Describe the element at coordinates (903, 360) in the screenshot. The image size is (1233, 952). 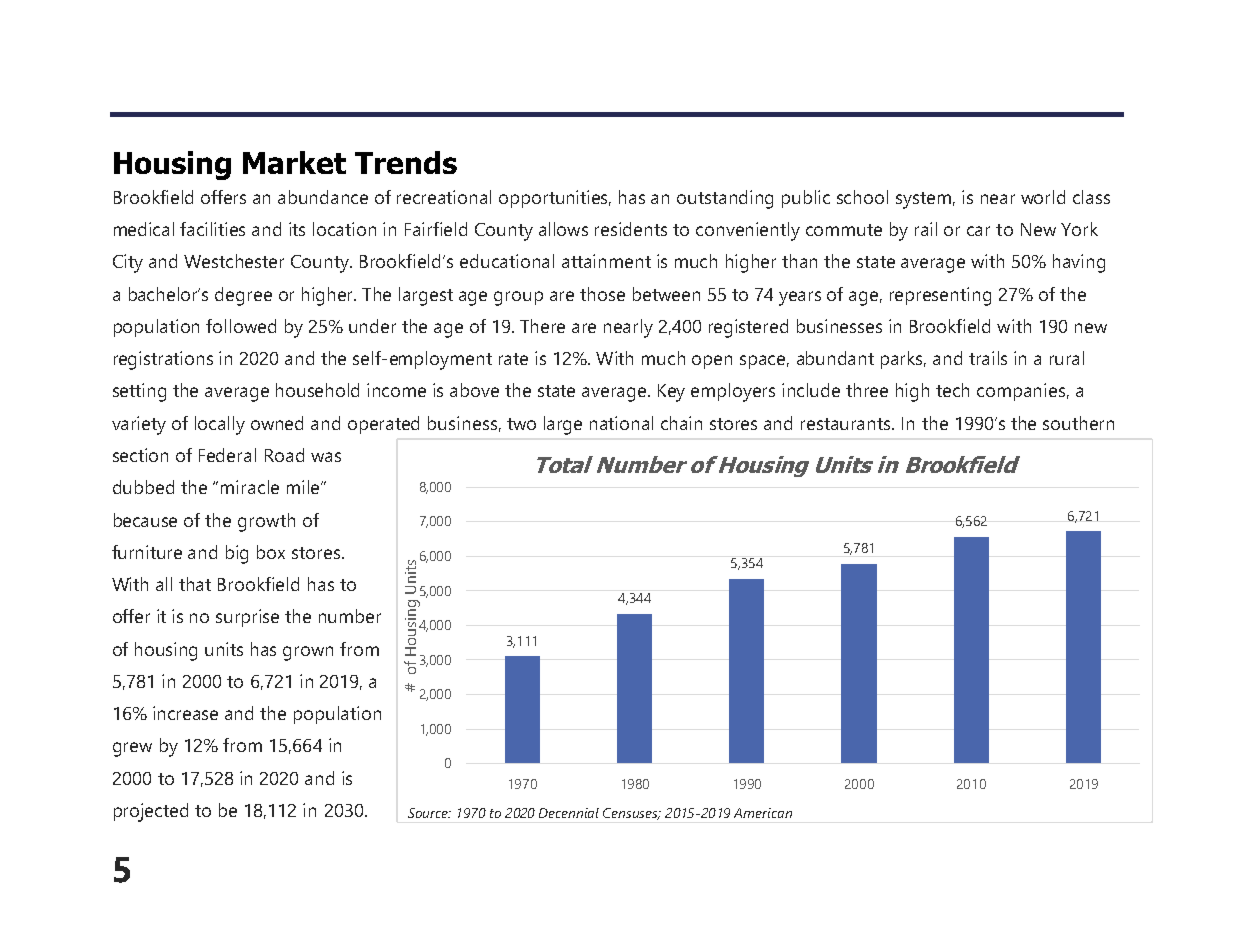
I see `parks` at that location.
